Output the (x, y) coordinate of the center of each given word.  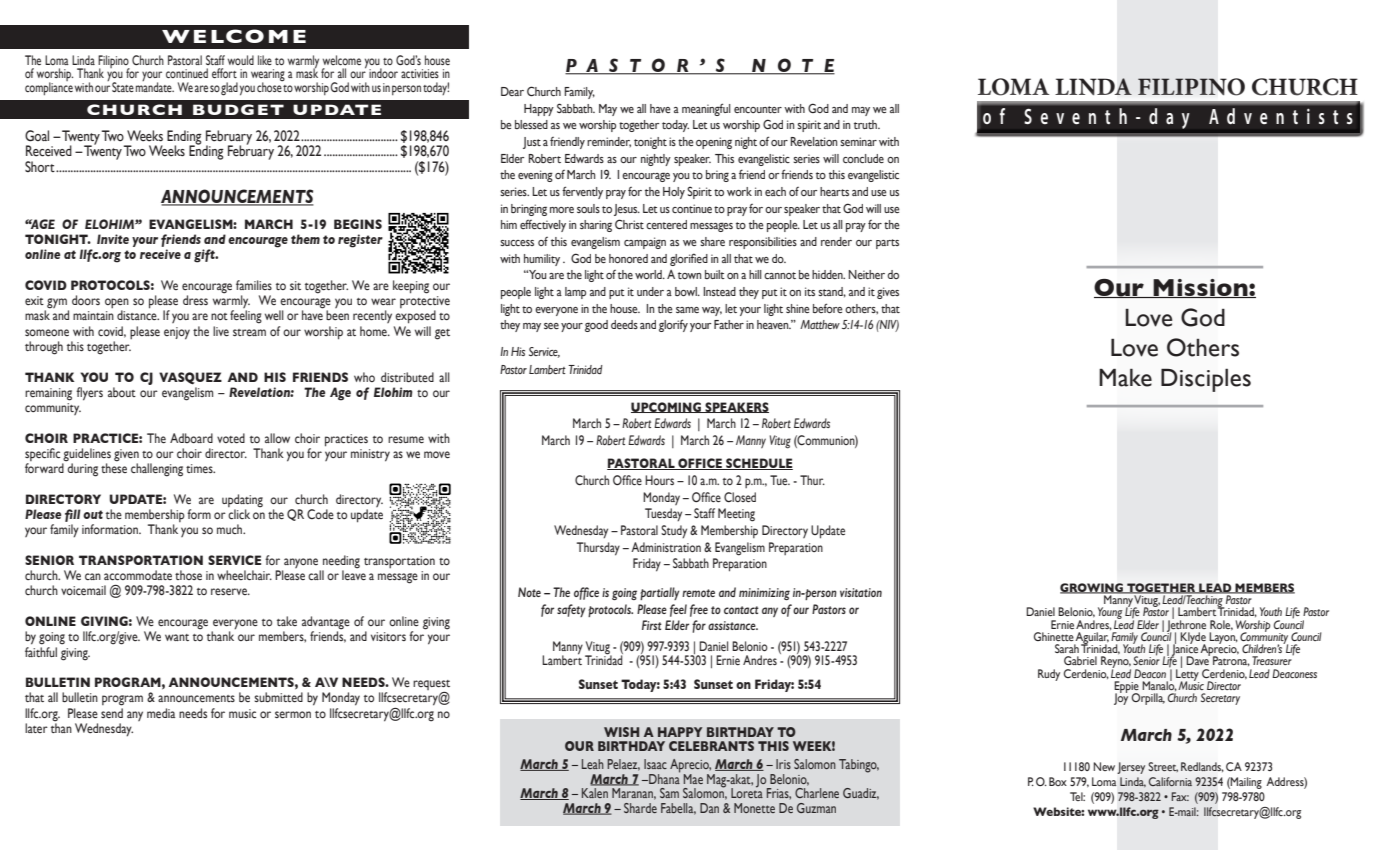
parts (887, 244)
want (177, 637)
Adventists (1281, 116)
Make (1125, 378)
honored (628, 258)
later (36, 728)
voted (231, 438)
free (699, 610)
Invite (113, 239)
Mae (693, 779)
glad (229, 89)
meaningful (706, 109)
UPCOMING (667, 407)
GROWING (1092, 588)
